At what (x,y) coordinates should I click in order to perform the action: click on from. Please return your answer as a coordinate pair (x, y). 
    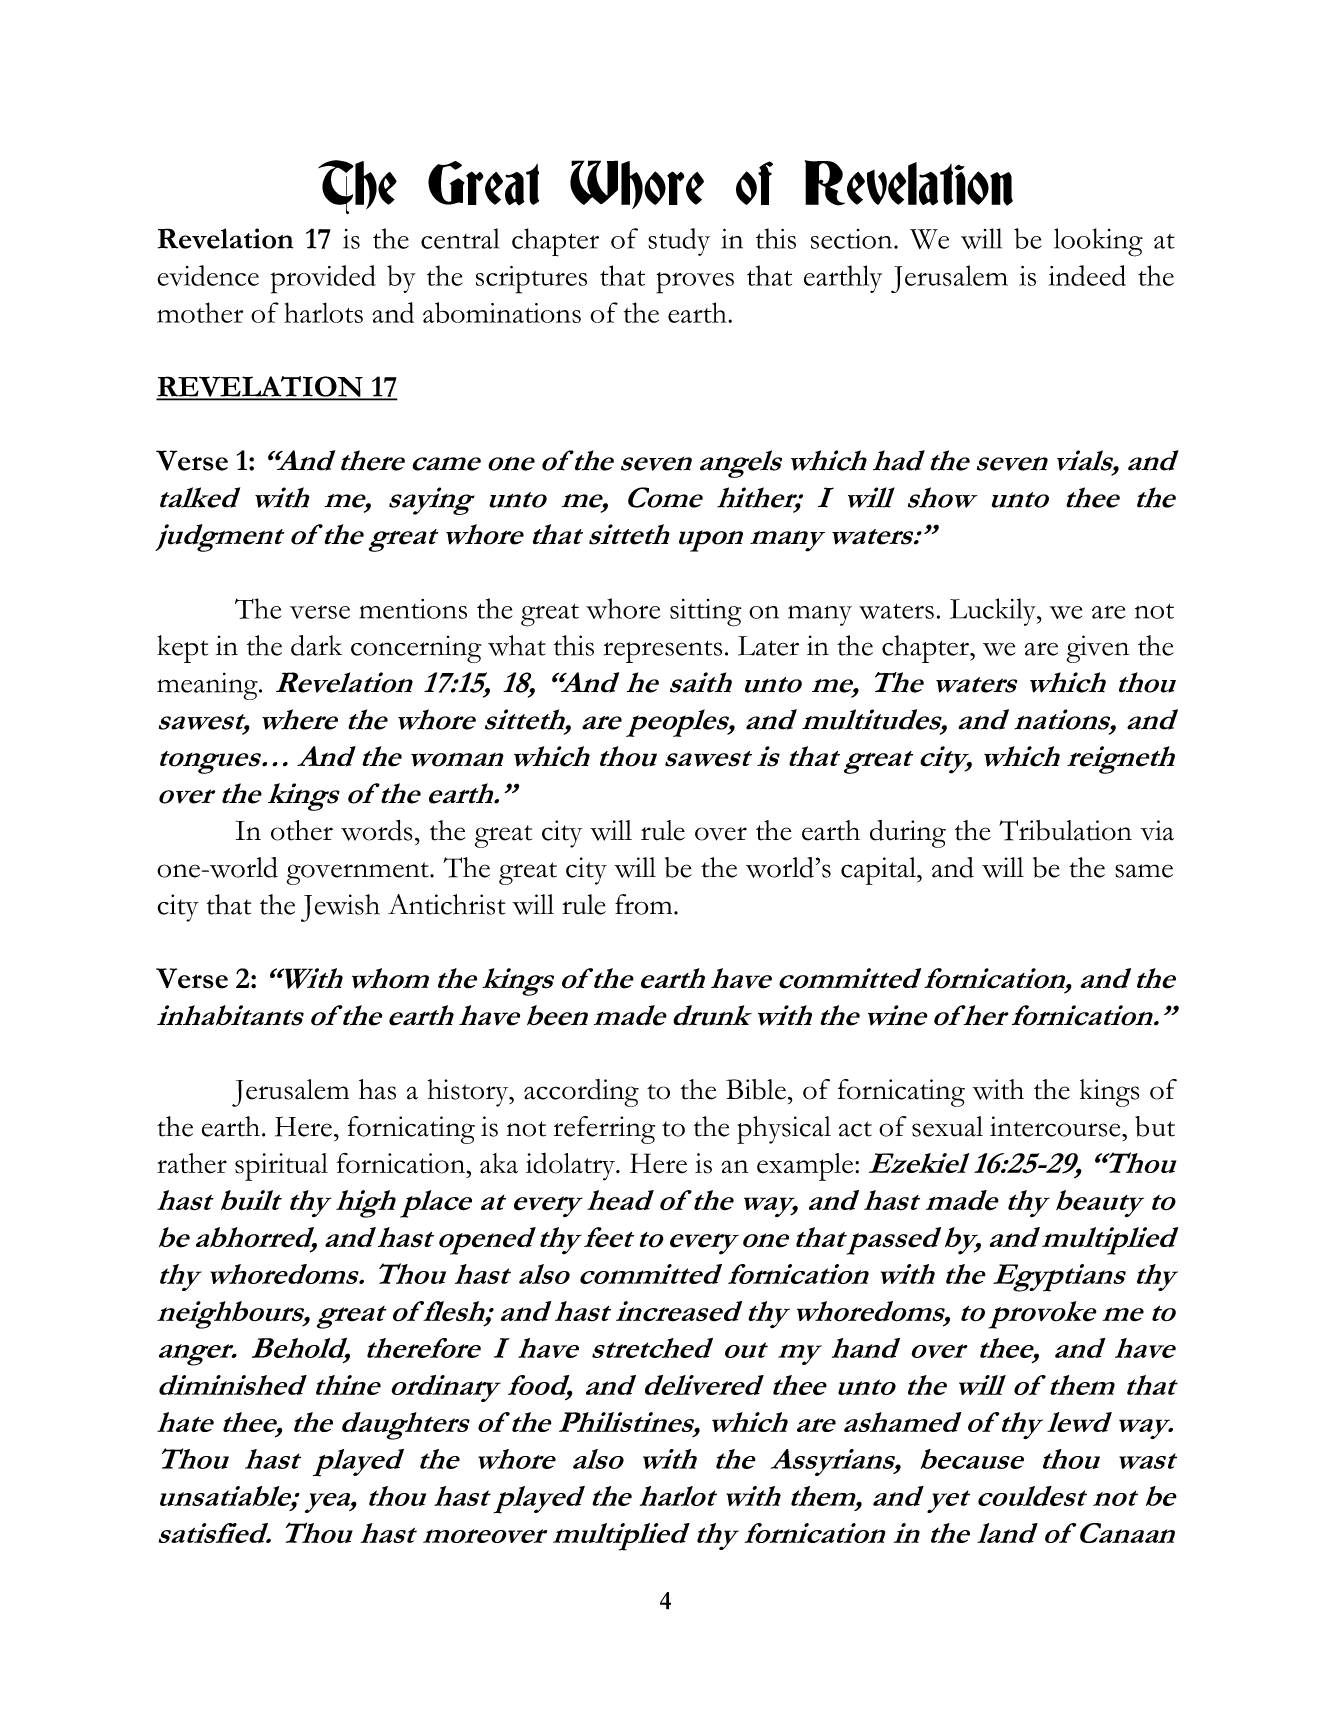
    Looking at the image, I should click on (645, 904).
